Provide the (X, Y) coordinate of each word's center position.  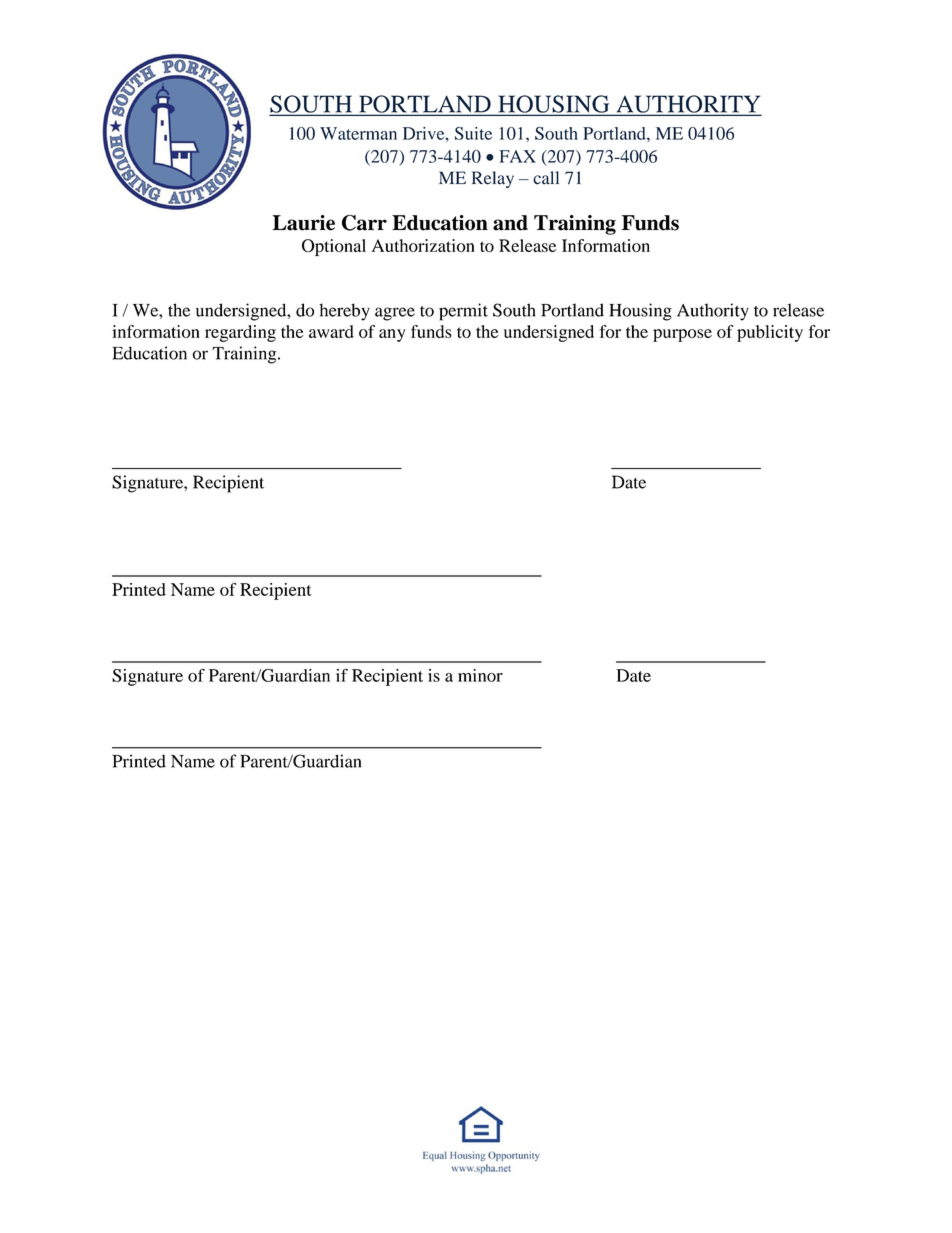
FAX (517, 156)
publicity (770, 333)
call (546, 178)
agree (395, 314)
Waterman (358, 133)
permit (463, 312)
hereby (344, 312)
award (331, 331)
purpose (682, 335)
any (392, 335)
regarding (240, 333)
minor (480, 675)
